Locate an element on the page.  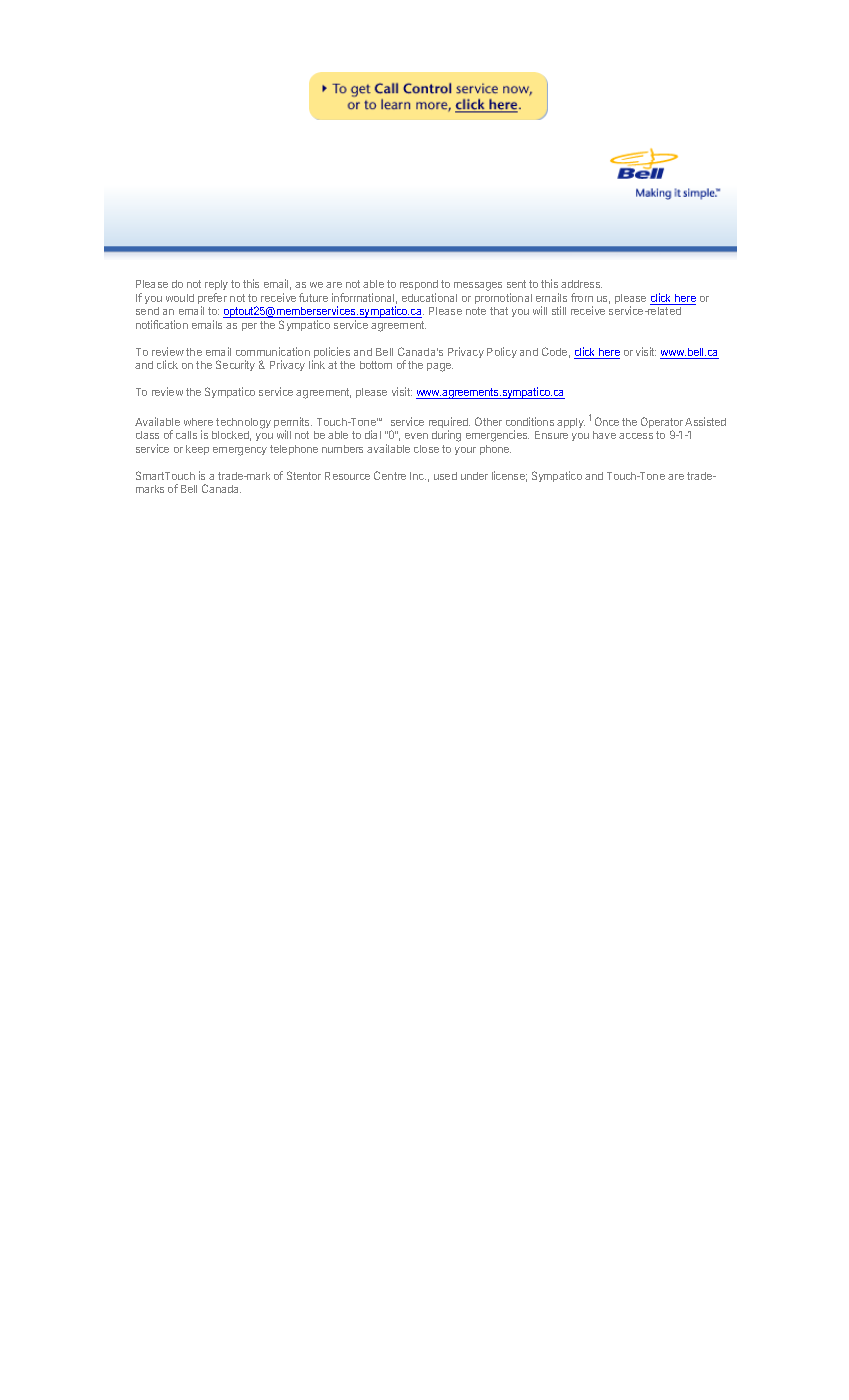
Security is located at coordinates (235, 365).
